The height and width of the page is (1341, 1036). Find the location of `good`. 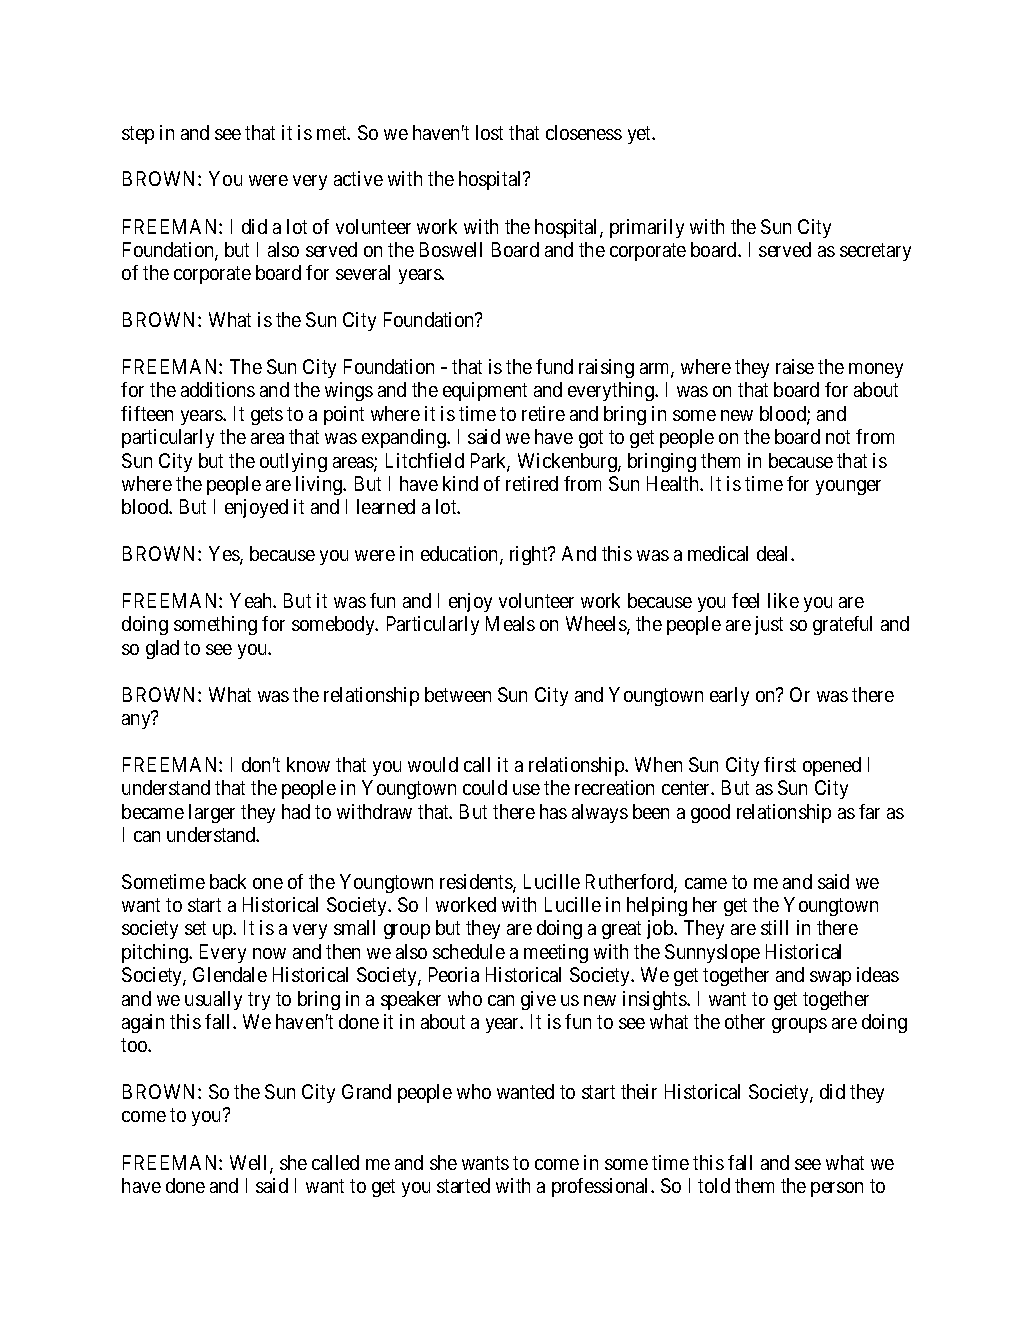

good is located at coordinates (710, 813).
